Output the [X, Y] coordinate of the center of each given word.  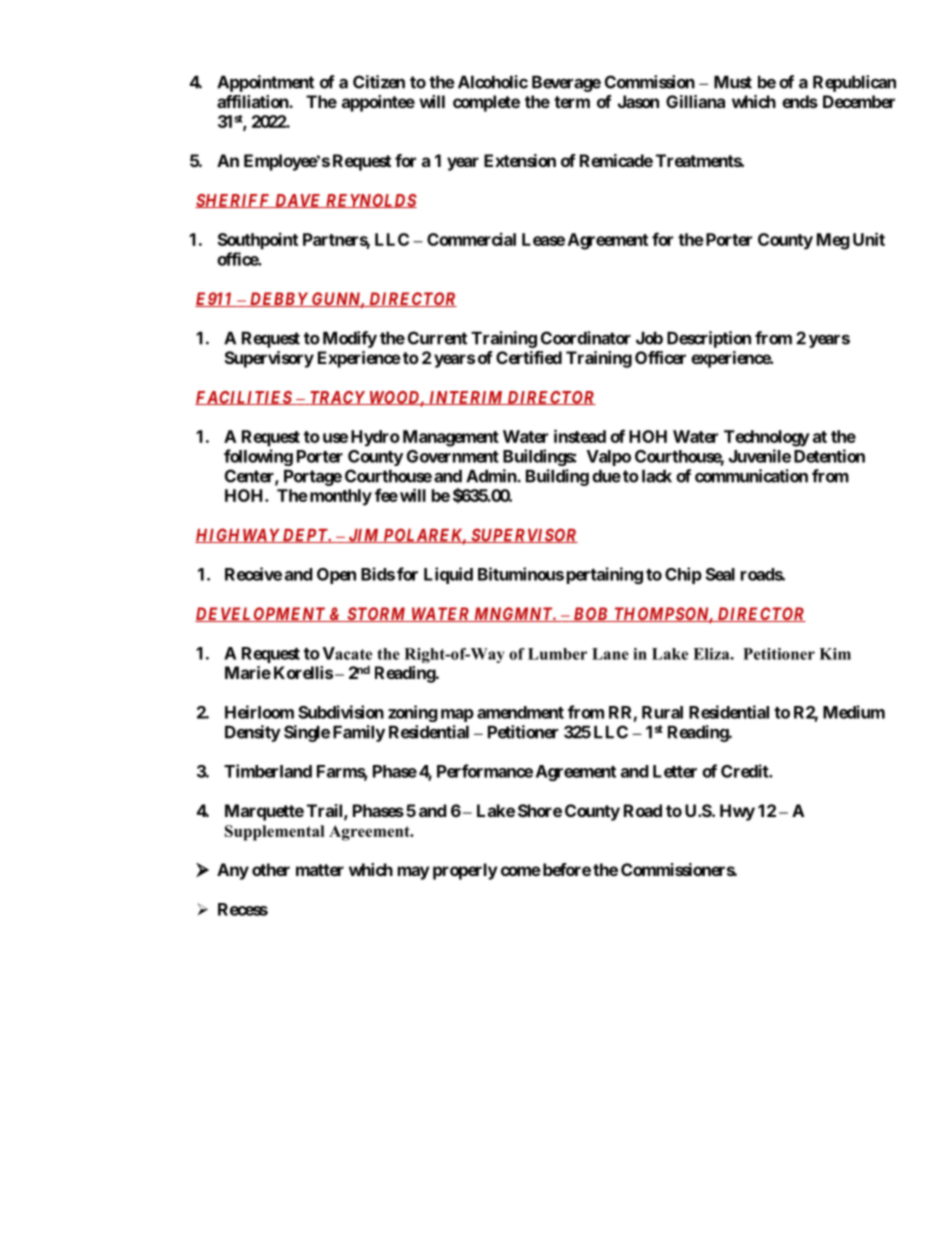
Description [709, 339]
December [859, 101]
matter [320, 870]
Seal [720, 574]
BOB [591, 614]
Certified [529, 357]
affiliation [253, 101]
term [572, 102]
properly [465, 871]
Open [336, 576]
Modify [350, 339]
